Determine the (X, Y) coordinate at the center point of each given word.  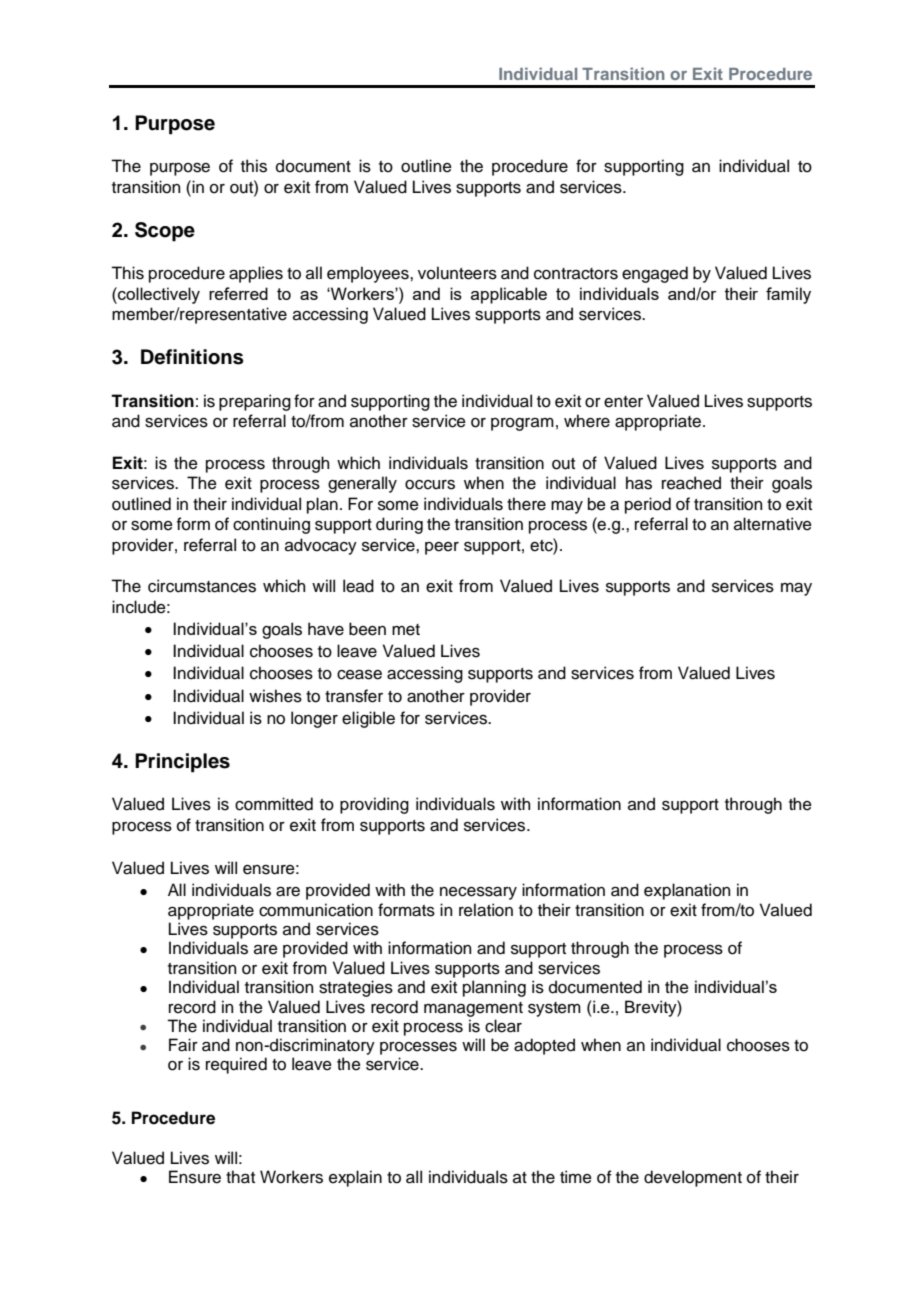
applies (256, 274)
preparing (255, 402)
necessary (478, 893)
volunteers (457, 273)
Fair (183, 1045)
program (522, 424)
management (473, 1009)
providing (374, 805)
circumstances (202, 586)
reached (691, 483)
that (240, 1177)
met (406, 630)
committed (274, 804)
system (554, 1009)
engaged (655, 274)
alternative (773, 524)
